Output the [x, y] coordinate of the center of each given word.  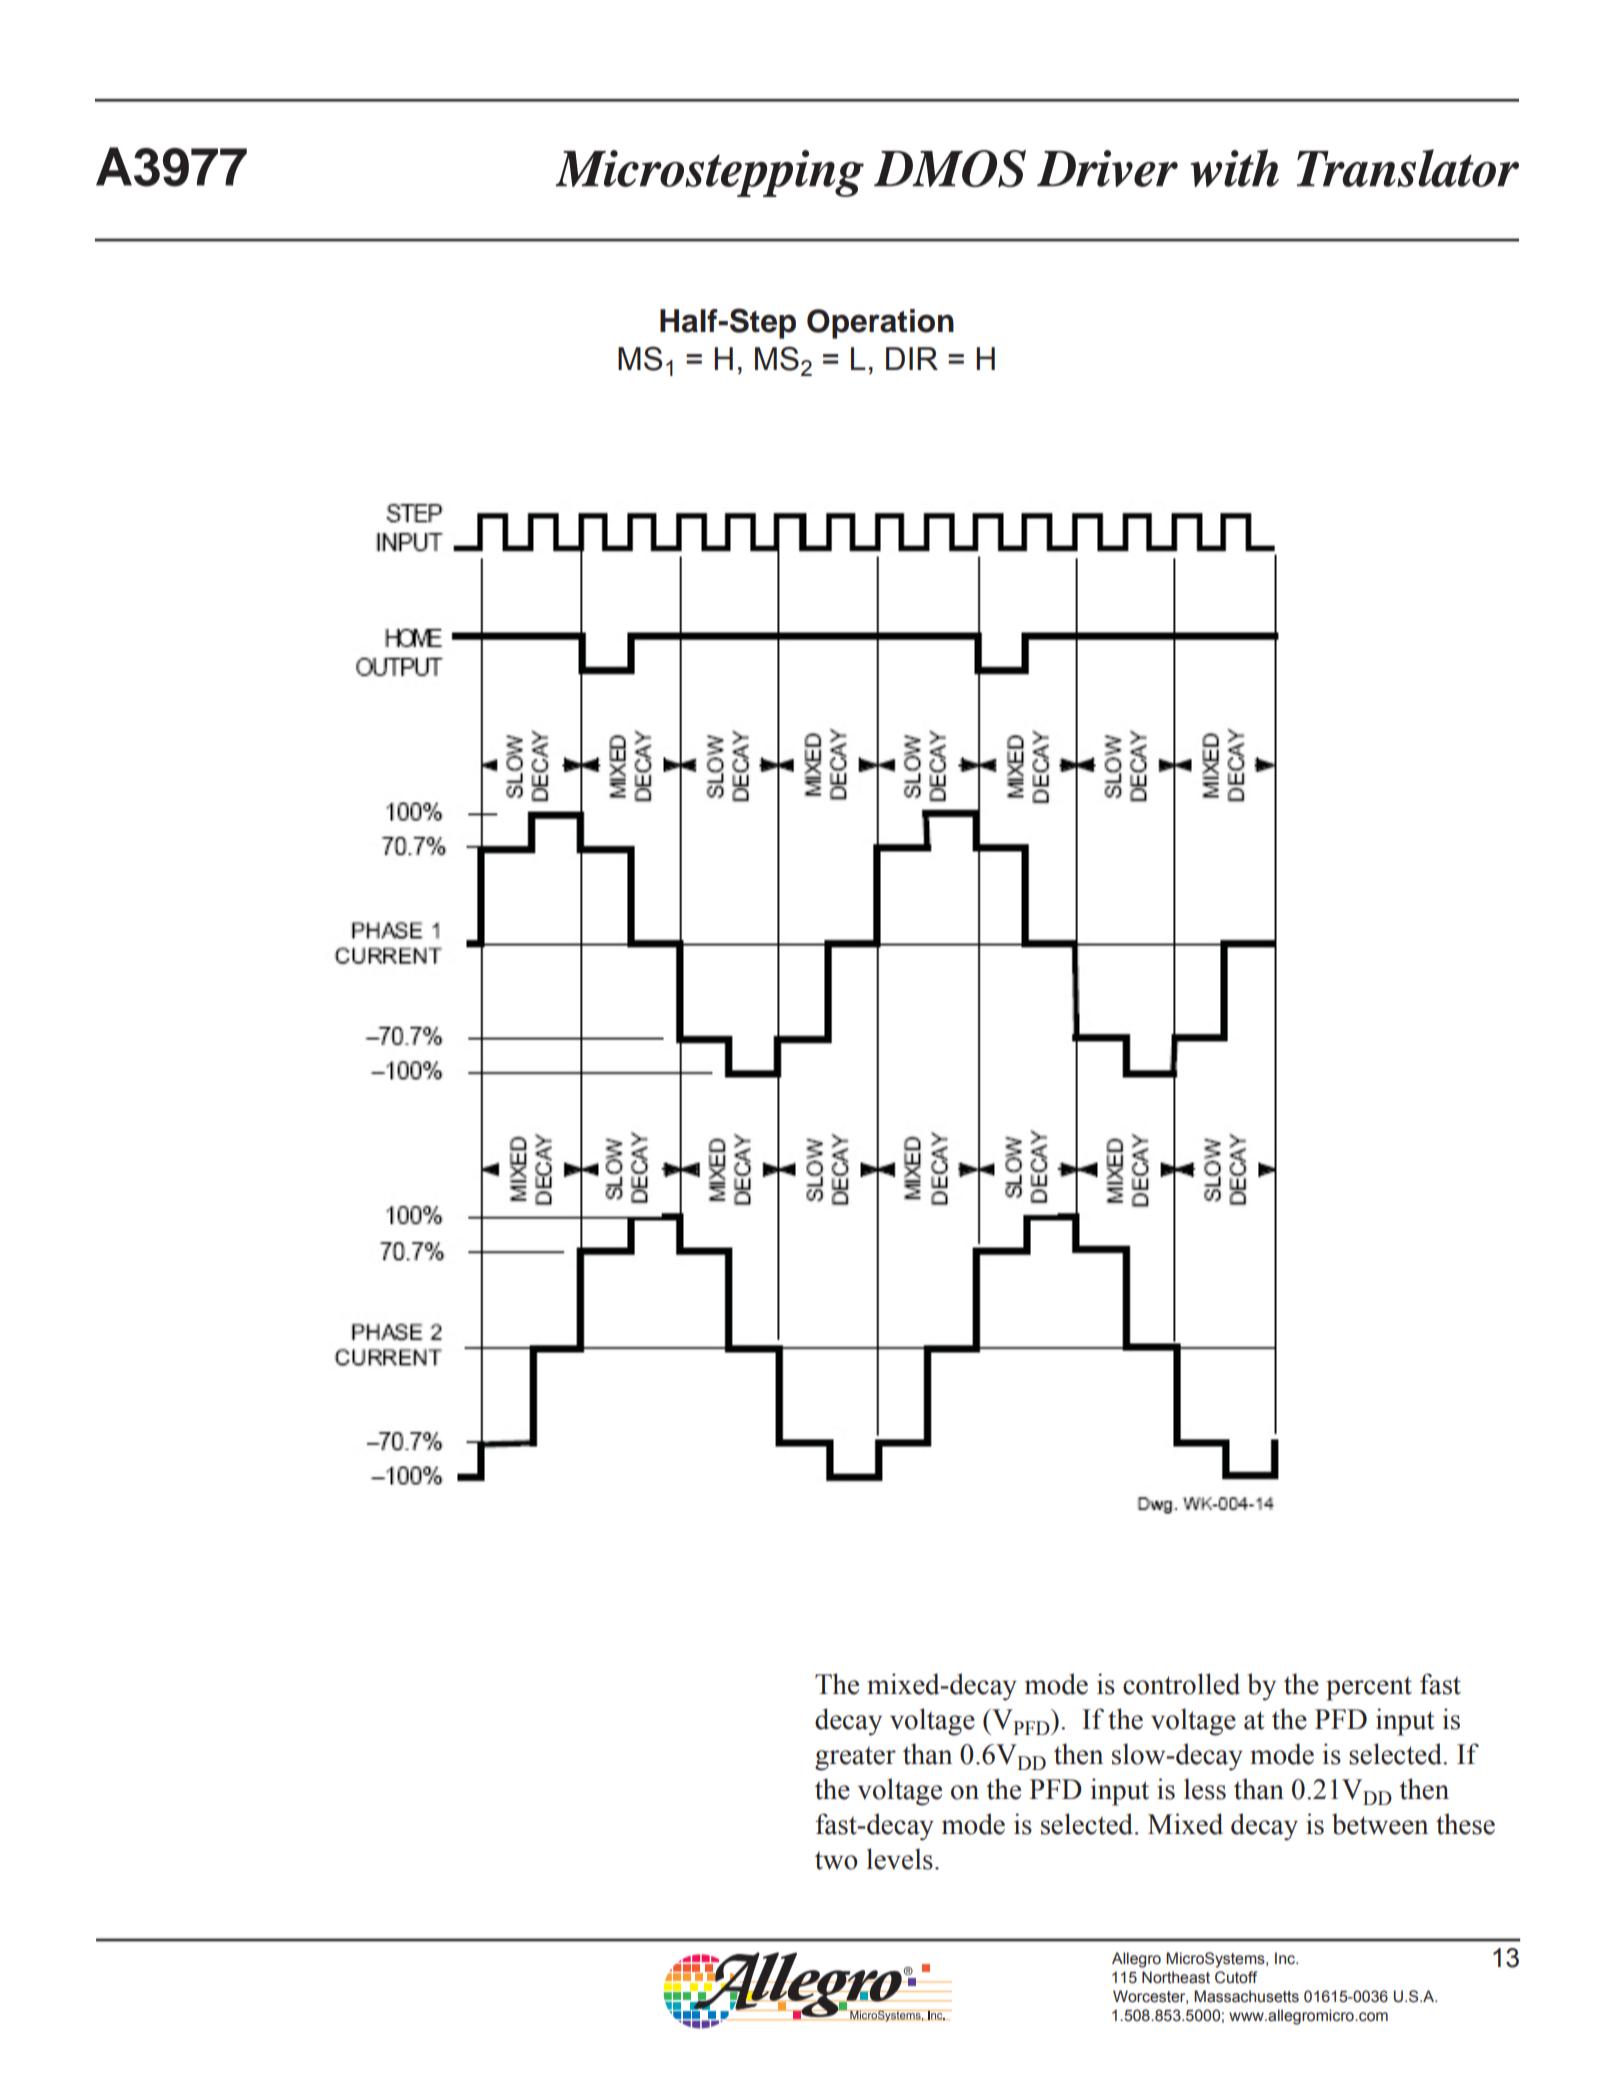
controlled [1181, 1684]
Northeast [1176, 1977]
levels [900, 1859]
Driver [1107, 168]
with [1234, 168]
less [1205, 1789]
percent [1369, 1688]
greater [855, 1758]
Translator [1408, 168]
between [1380, 1824]
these [1465, 1824]
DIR [912, 358]
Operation [880, 324]
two [836, 1860]
